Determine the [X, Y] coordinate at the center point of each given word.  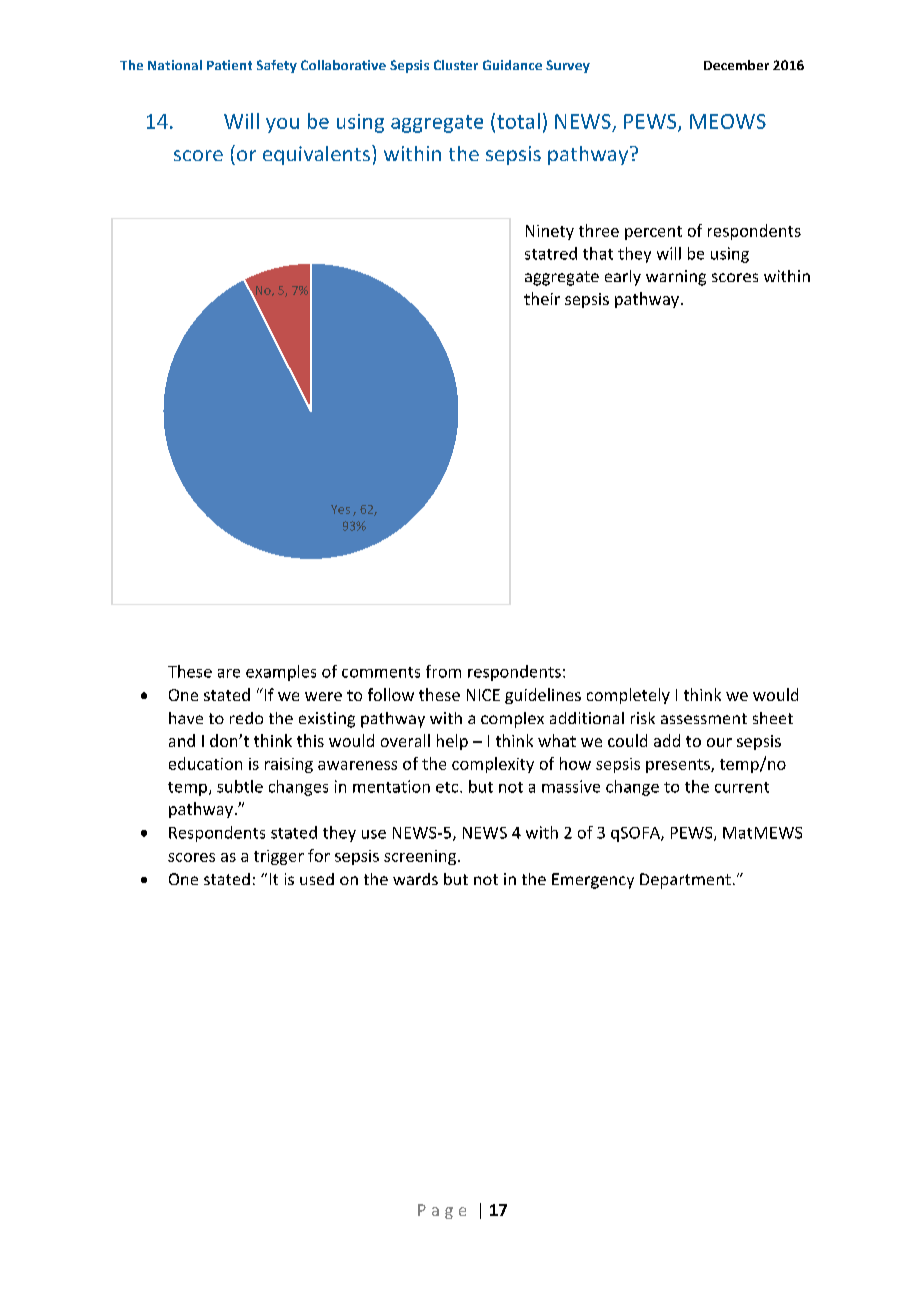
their [542, 298]
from [443, 671]
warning [676, 278]
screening [421, 857]
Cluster [456, 65]
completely [628, 696]
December [736, 65]
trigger [279, 857]
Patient [229, 65]
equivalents [316, 155]
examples [281, 673]
